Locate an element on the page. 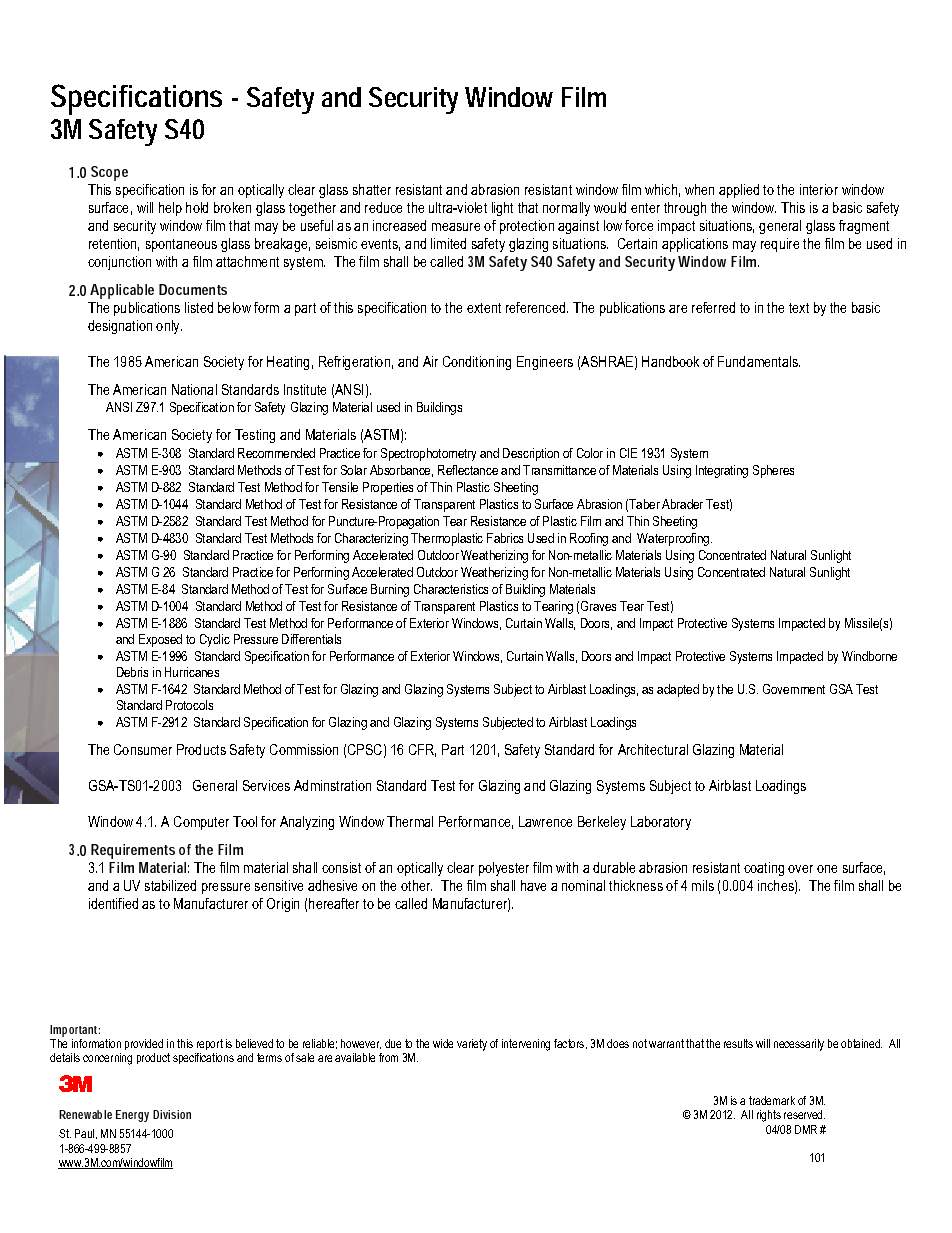 The image size is (952, 1233). variety is located at coordinates (472, 1045).
